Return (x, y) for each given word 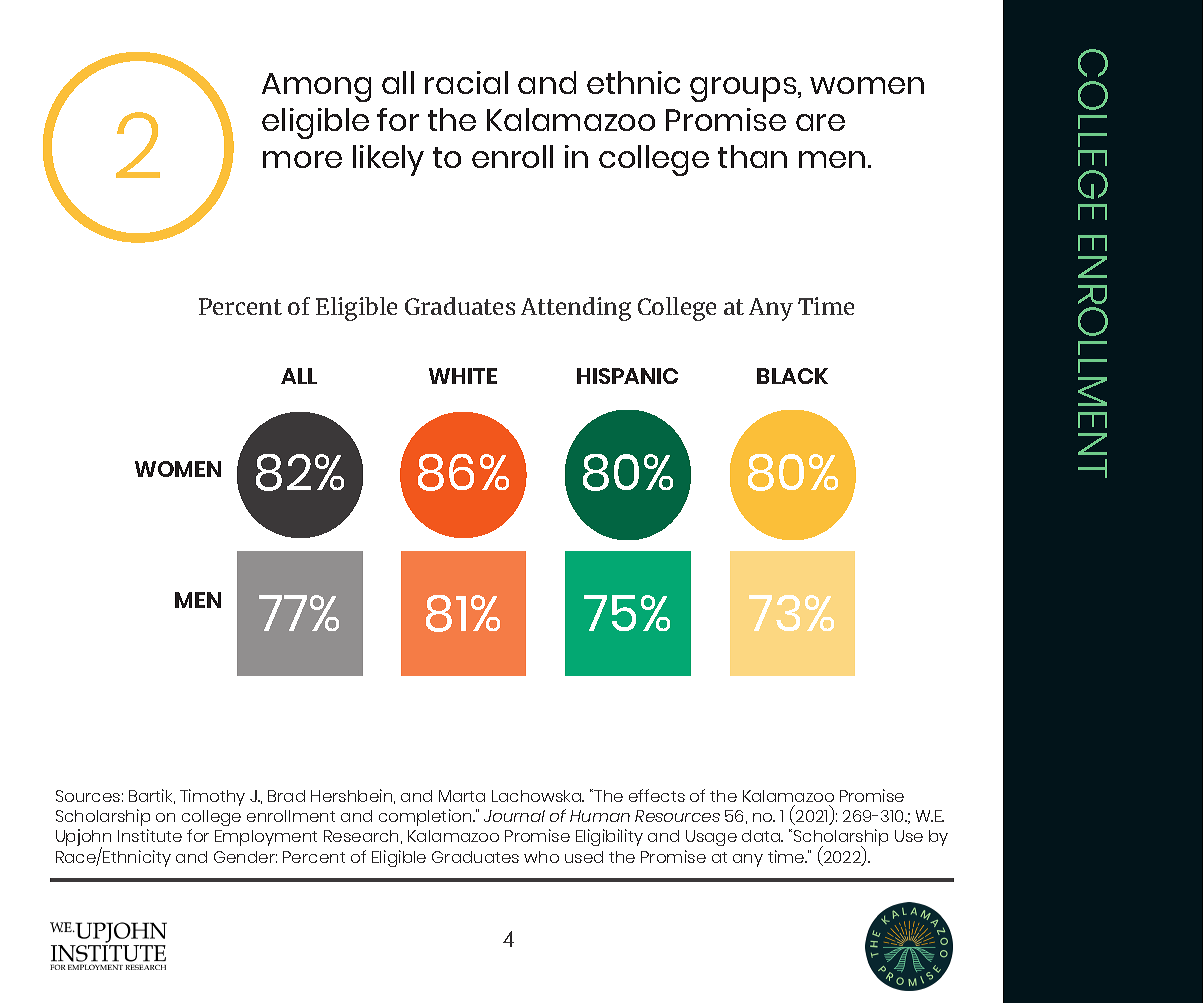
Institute (150, 835)
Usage (711, 838)
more (302, 159)
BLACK (792, 376)
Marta (462, 796)
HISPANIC (627, 376)
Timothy (212, 797)
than (752, 156)
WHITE (463, 376)
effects (657, 795)
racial (466, 82)
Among (316, 87)
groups (744, 89)
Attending (576, 309)
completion (426, 817)
